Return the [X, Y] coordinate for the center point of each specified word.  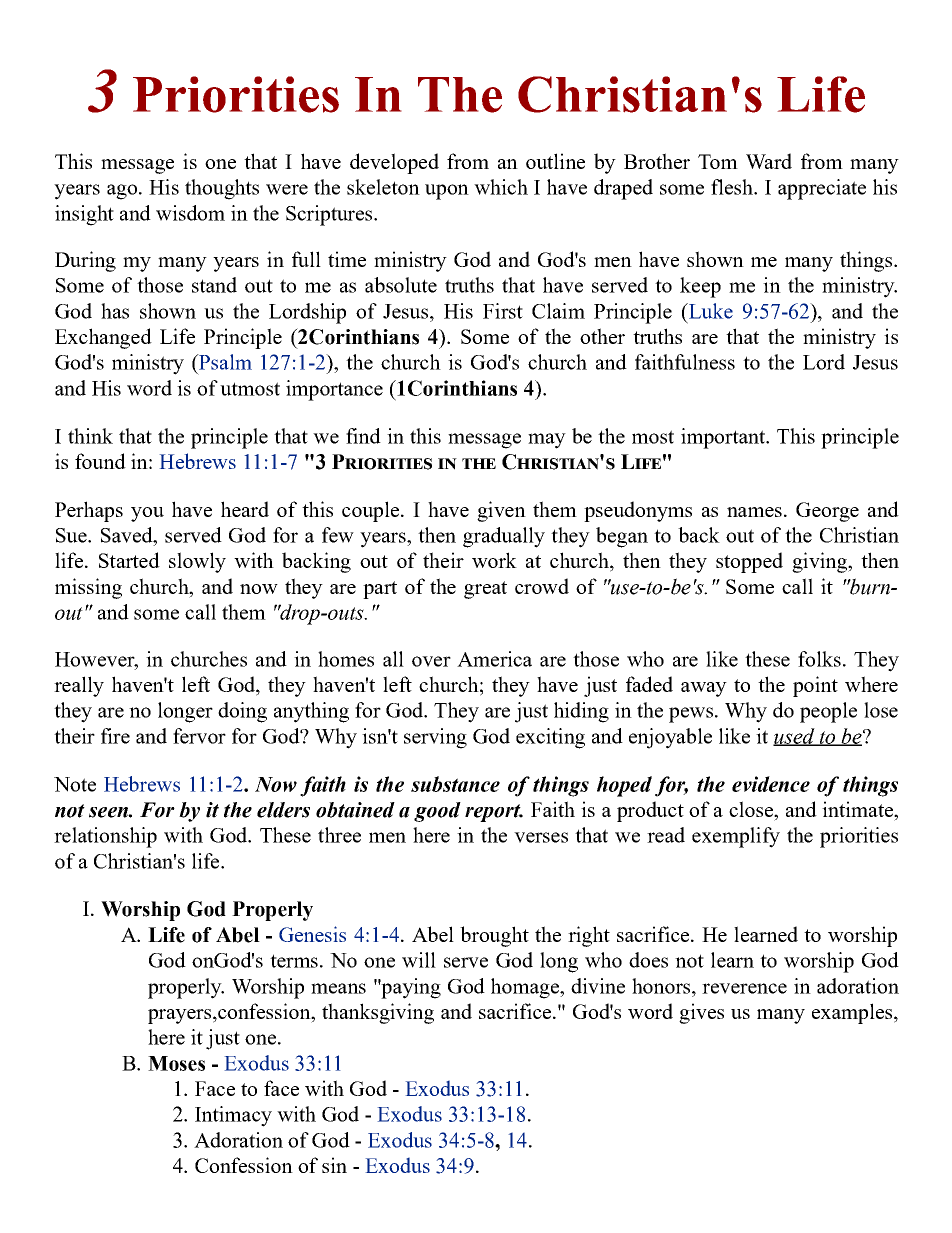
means [338, 988]
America [494, 659]
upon [447, 192]
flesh [733, 187]
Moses [176, 1063]
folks [819, 659]
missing [88, 588]
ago [122, 192]
